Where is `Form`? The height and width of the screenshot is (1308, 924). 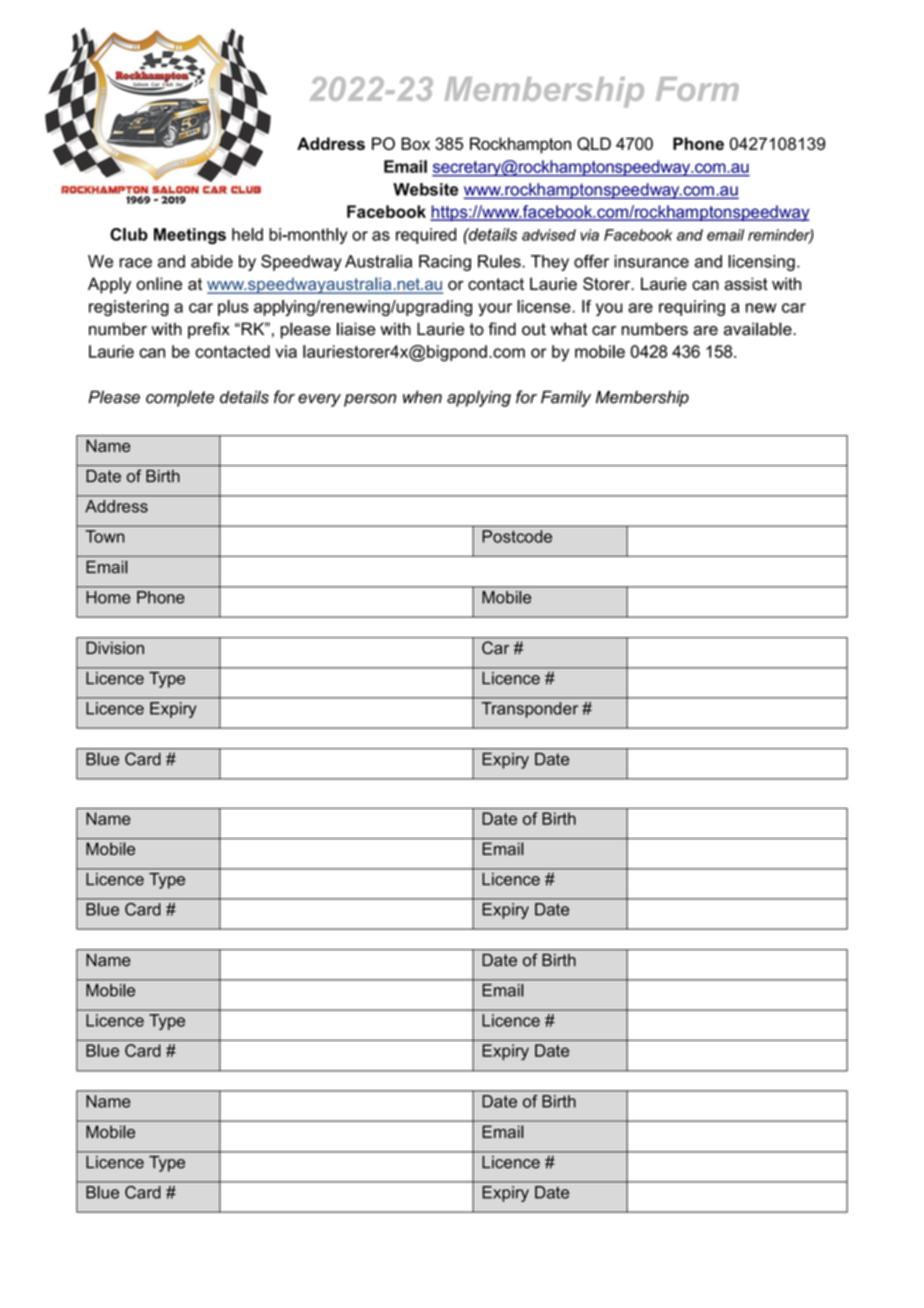
Form is located at coordinates (697, 89).
